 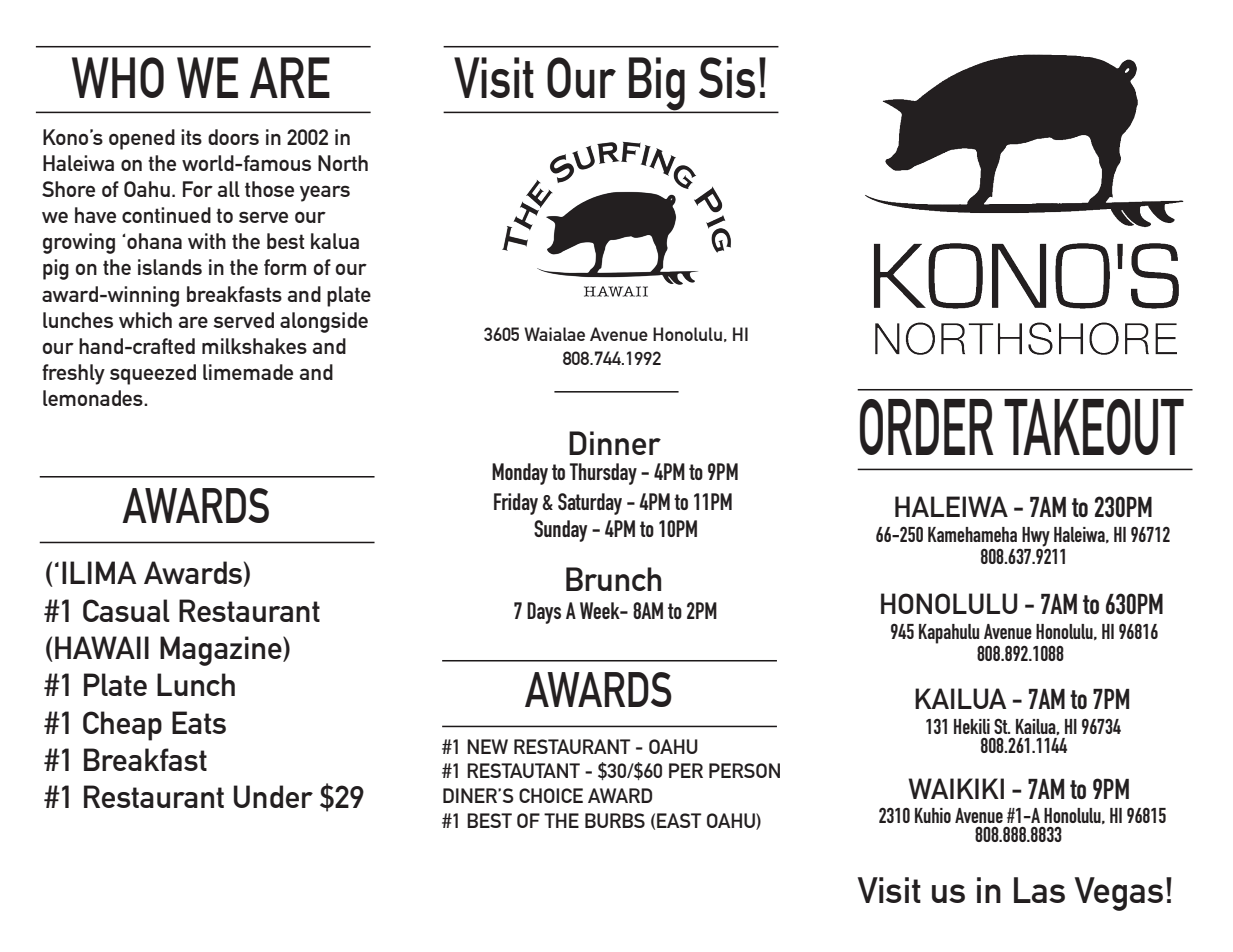 What do you see at coordinates (273, 796) in the page?
I see `Under` at bounding box center [273, 796].
